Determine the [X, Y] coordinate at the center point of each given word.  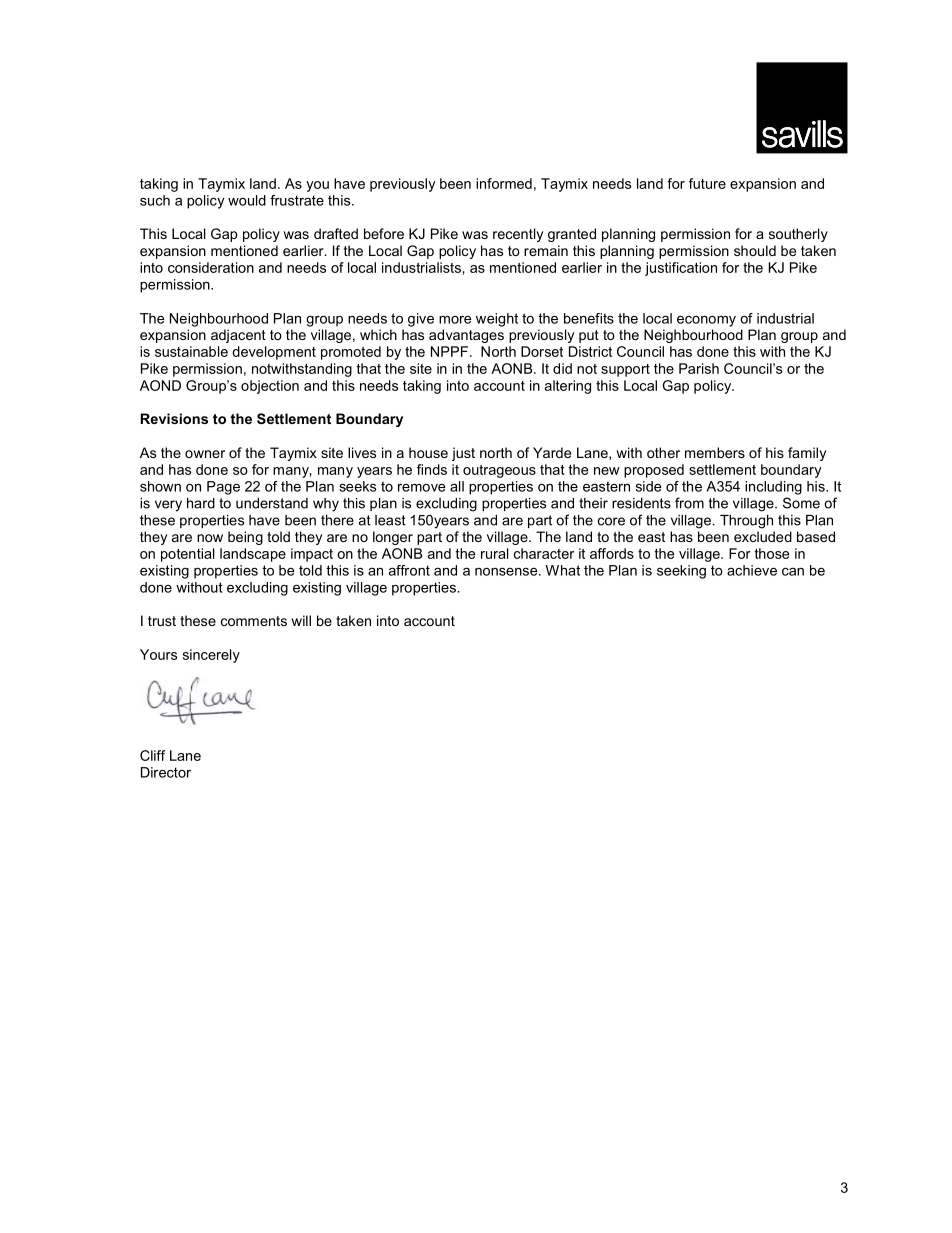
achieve [752, 570]
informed [504, 183]
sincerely [211, 656]
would [247, 200]
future [707, 183]
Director [166, 772]
